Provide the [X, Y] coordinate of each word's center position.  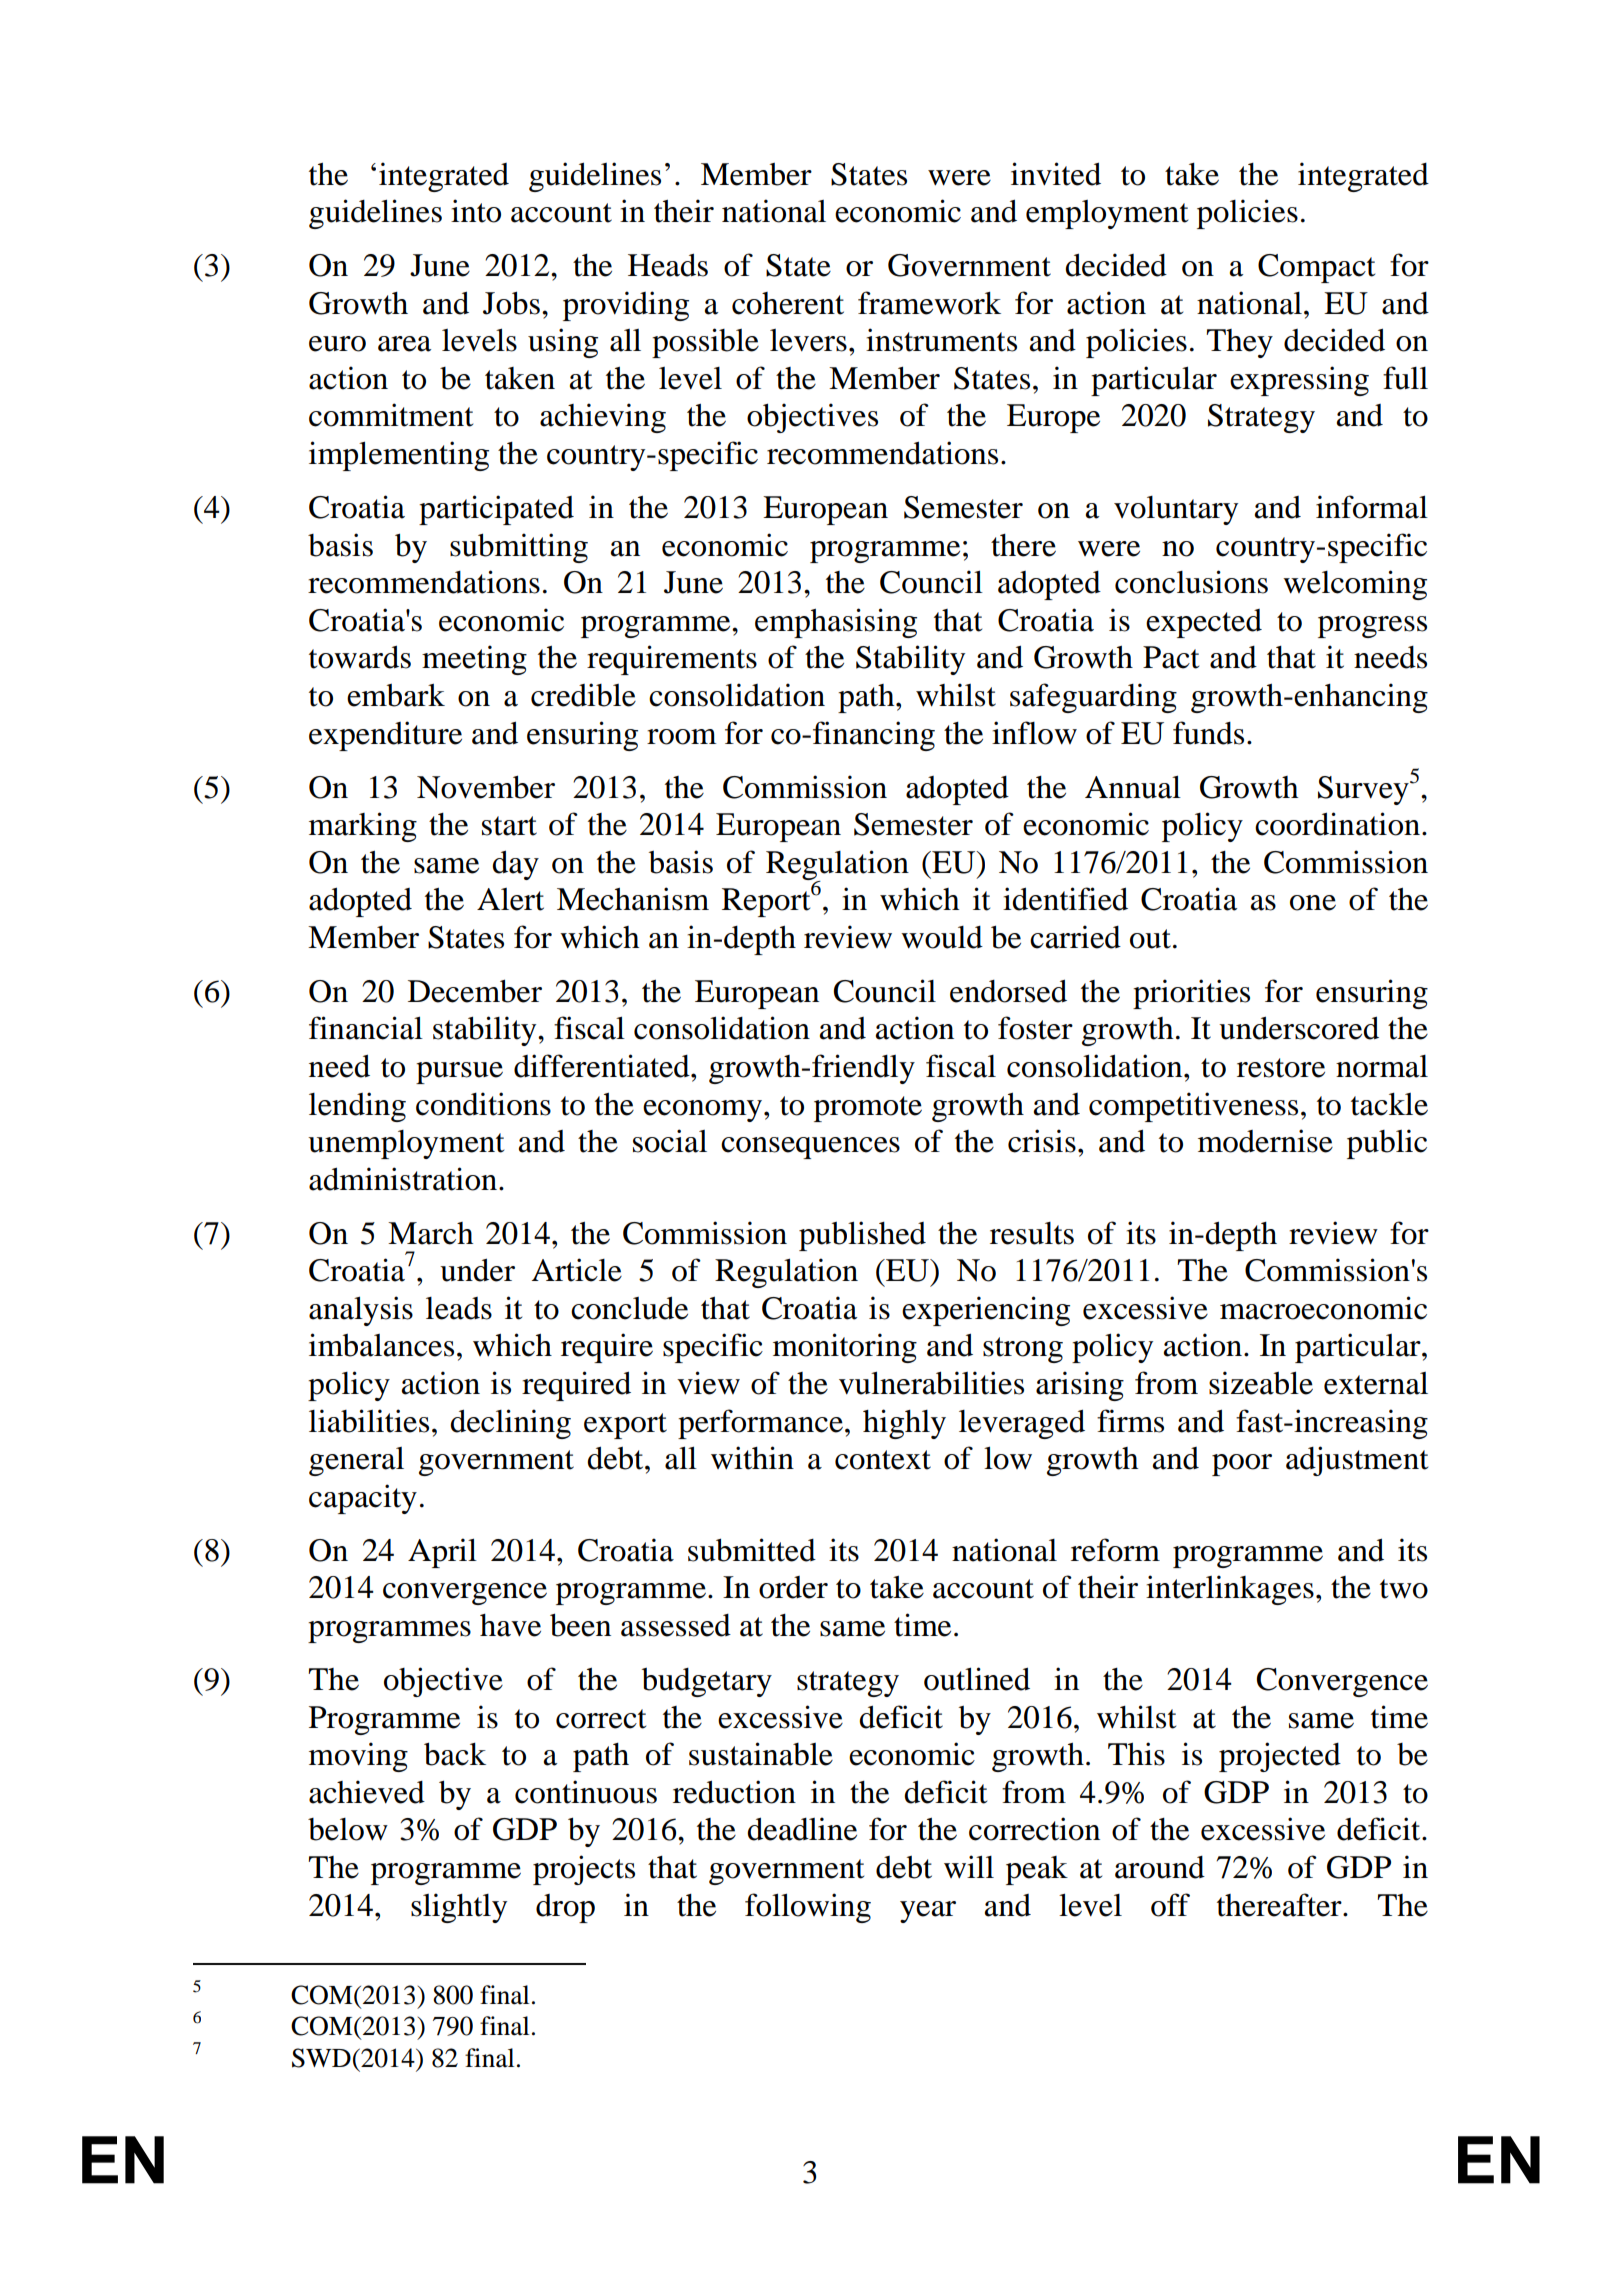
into [476, 211]
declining [510, 1424]
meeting [474, 660]
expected [1204, 623]
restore [1281, 1068]
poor [1242, 1465]
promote [868, 1109]
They [1240, 343]
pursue [459, 1073]
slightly [459, 1908]
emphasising [836, 623]
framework [929, 303]
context [883, 1460]
